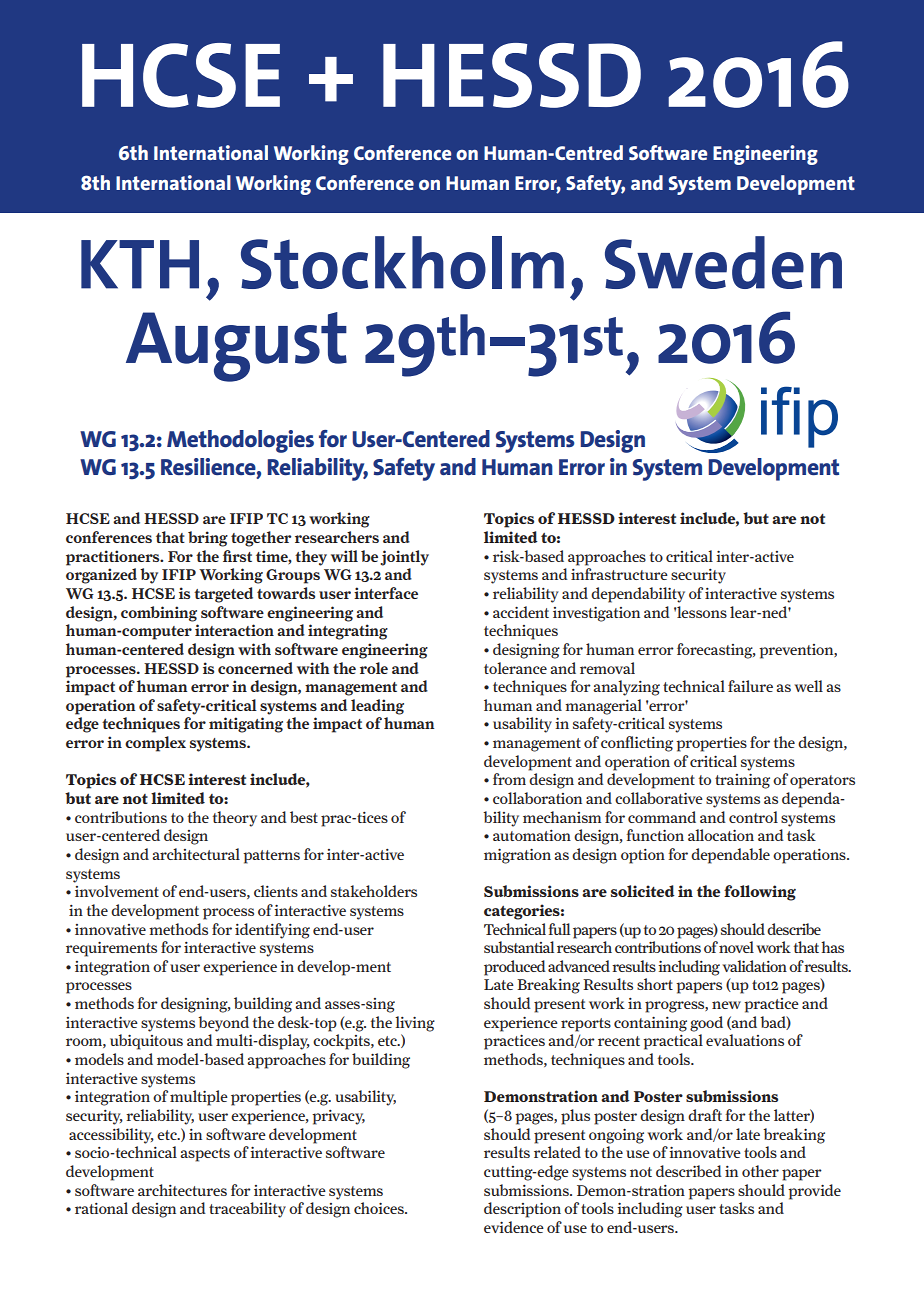 Image resolution: width=924 pixels, height=1308 pixels. What do you see at coordinates (402, 262) in the screenshot?
I see `Stockholm` at bounding box center [402, 262].
